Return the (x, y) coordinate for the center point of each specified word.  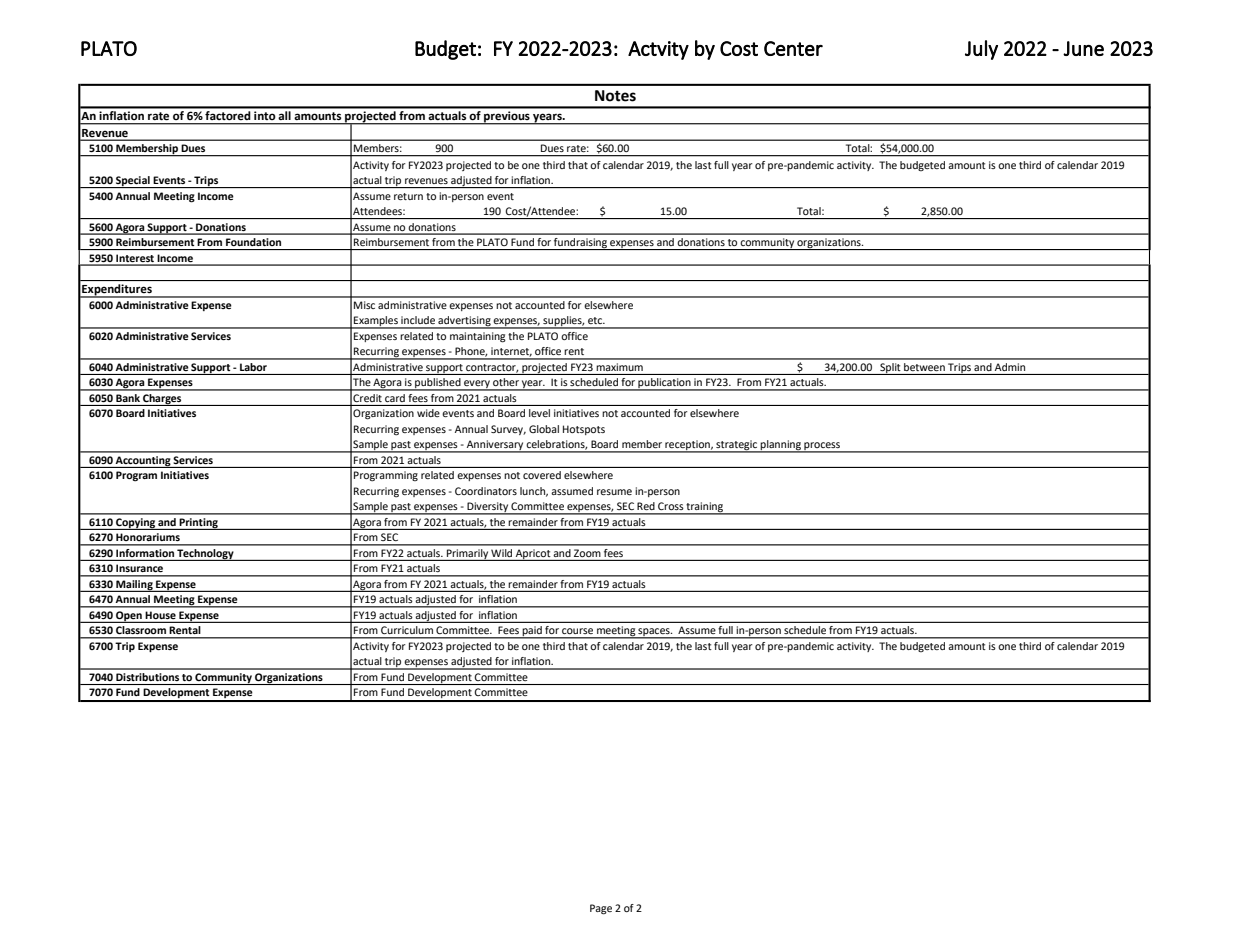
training (705, 508)
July (981, 50)
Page (601, 909)
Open (129, 617)
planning (781, 446)
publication (665, 384)
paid (532, 632)
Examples (376, 322)
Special (133, 182)
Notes (615, 96)
